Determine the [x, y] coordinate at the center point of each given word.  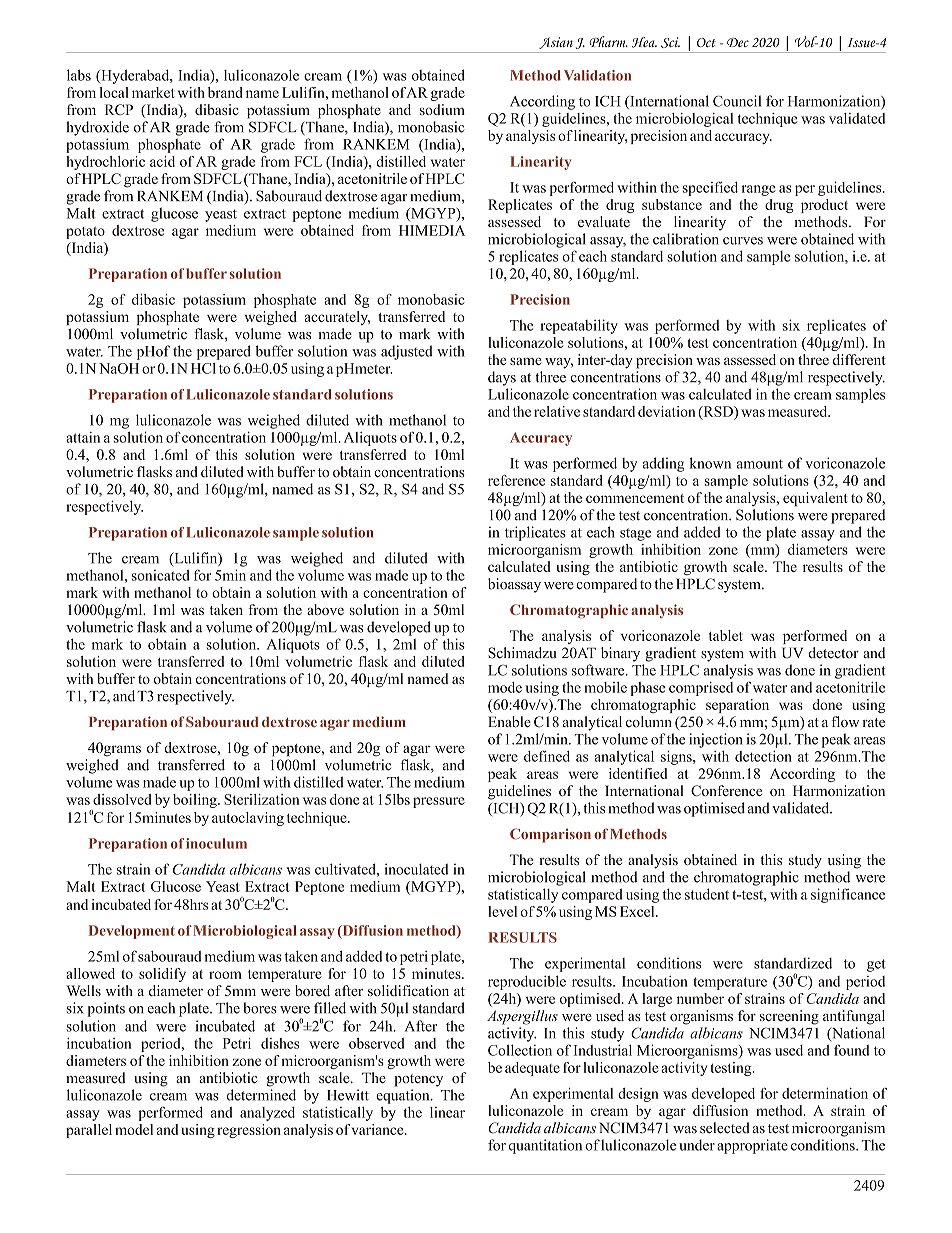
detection [763, 756]
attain [83, 437]
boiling [196, 801]
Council [737, 101]
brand [225, 92]
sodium [442, 109]
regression [249, 1131]
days [502, 378]
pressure [439, 802]
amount [760, 464]
